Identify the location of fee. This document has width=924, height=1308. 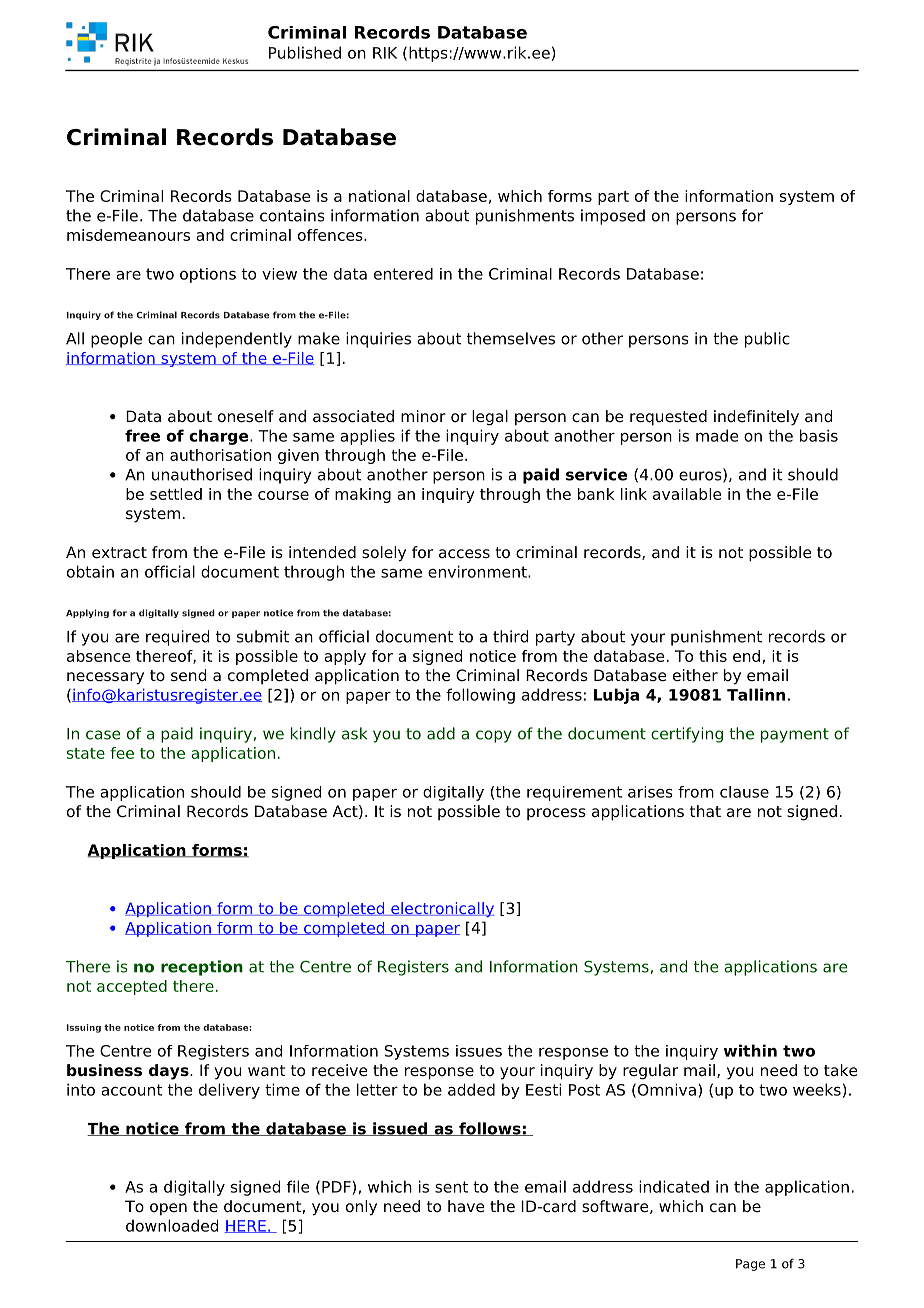
(122, 753).
